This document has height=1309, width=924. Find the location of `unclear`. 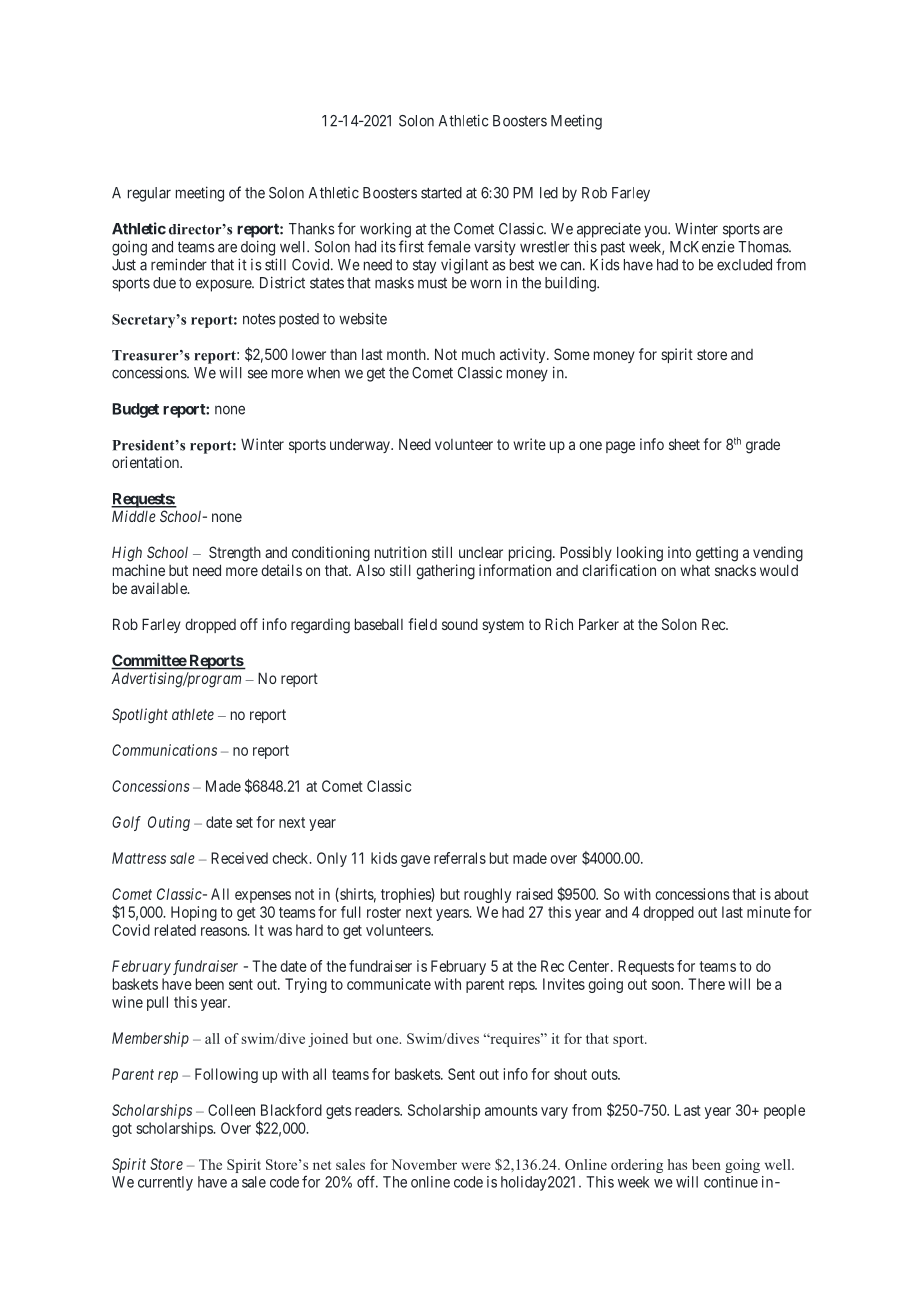

unclear is located at coordinates (481, 552).
